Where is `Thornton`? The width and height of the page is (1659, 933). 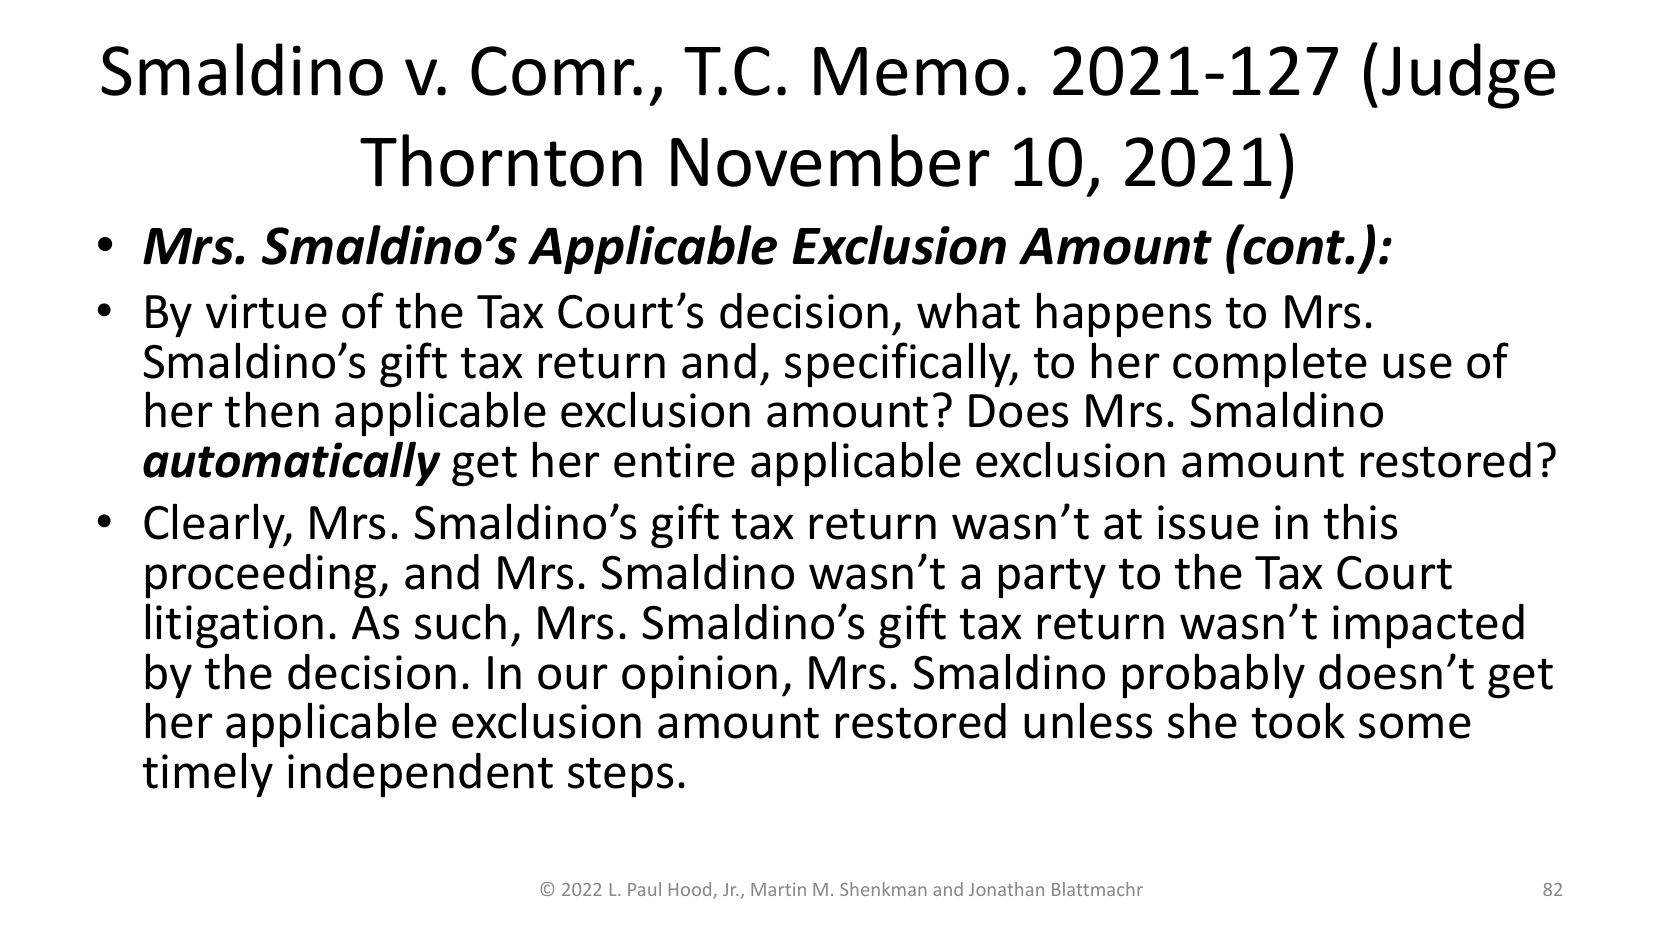 Thornton is located at coordinates (501, 160).
